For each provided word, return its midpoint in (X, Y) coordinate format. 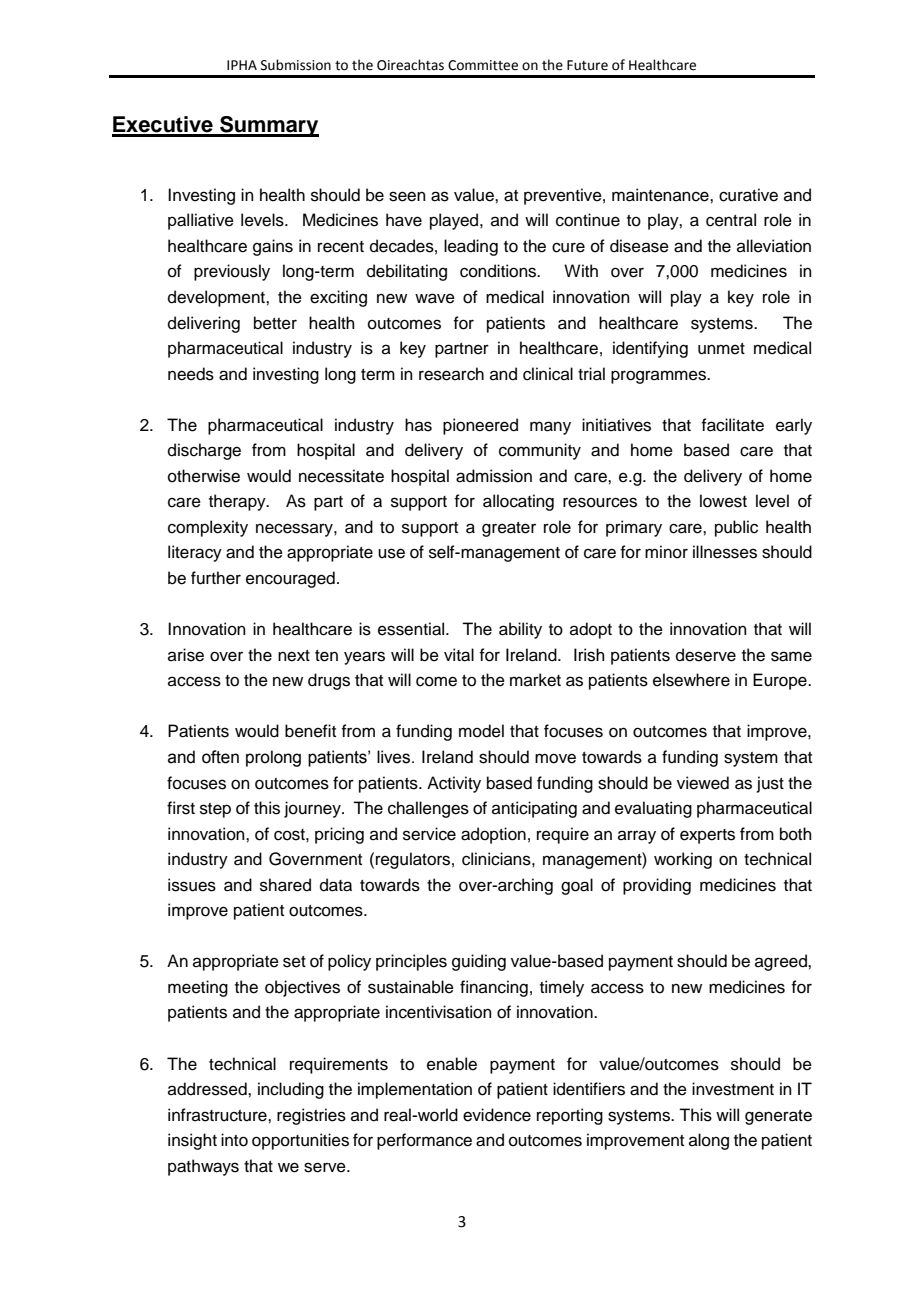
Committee (483, 65)
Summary (268, 126)
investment (733, 1089)
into (234, 1140)
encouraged (290, 579)
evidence (497, 1115)
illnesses (725, 552)
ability (520, 630)
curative (748, 195)
